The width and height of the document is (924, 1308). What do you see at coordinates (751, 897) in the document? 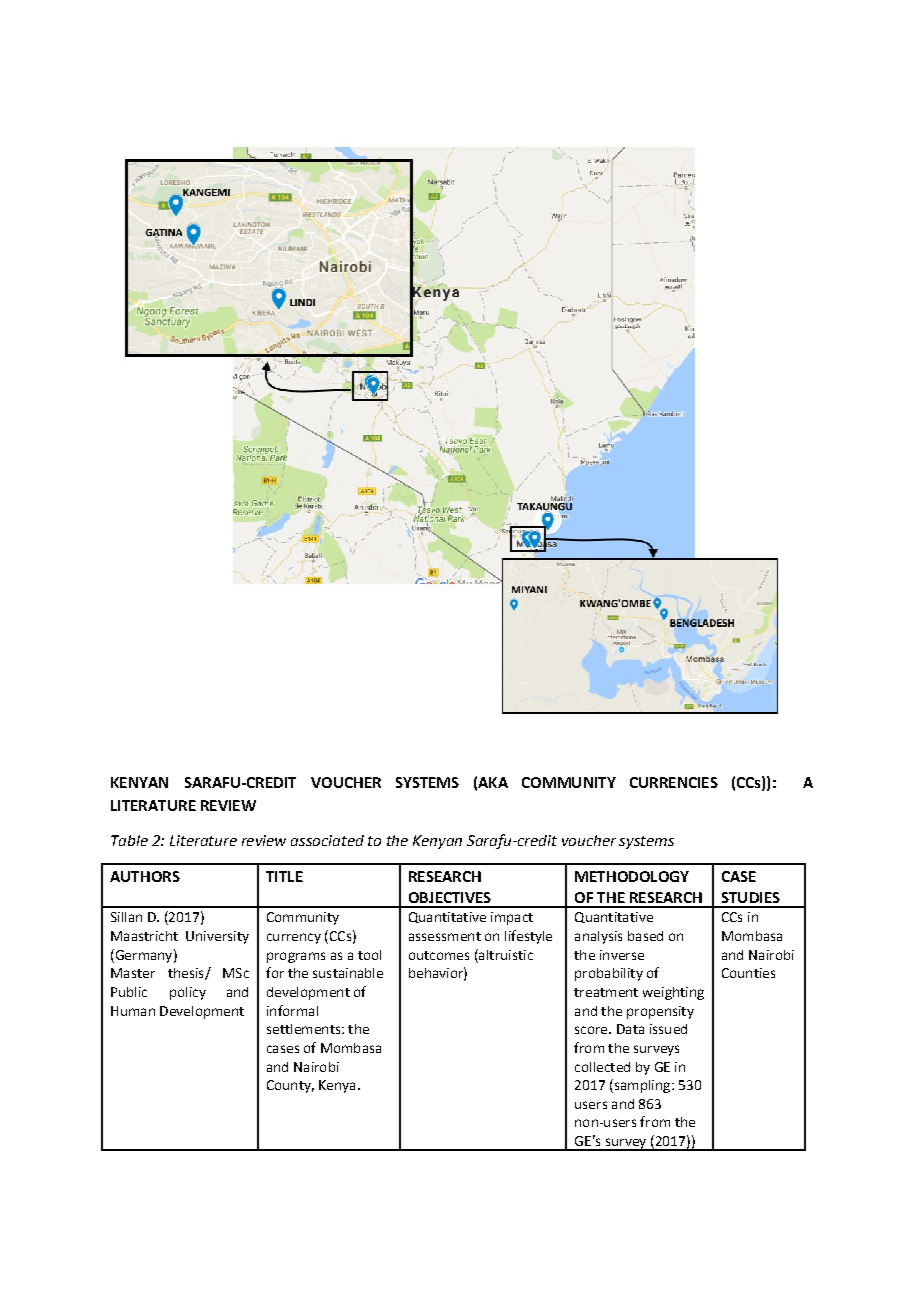
I see `STUDIES` at bounding box center [751, 897].
